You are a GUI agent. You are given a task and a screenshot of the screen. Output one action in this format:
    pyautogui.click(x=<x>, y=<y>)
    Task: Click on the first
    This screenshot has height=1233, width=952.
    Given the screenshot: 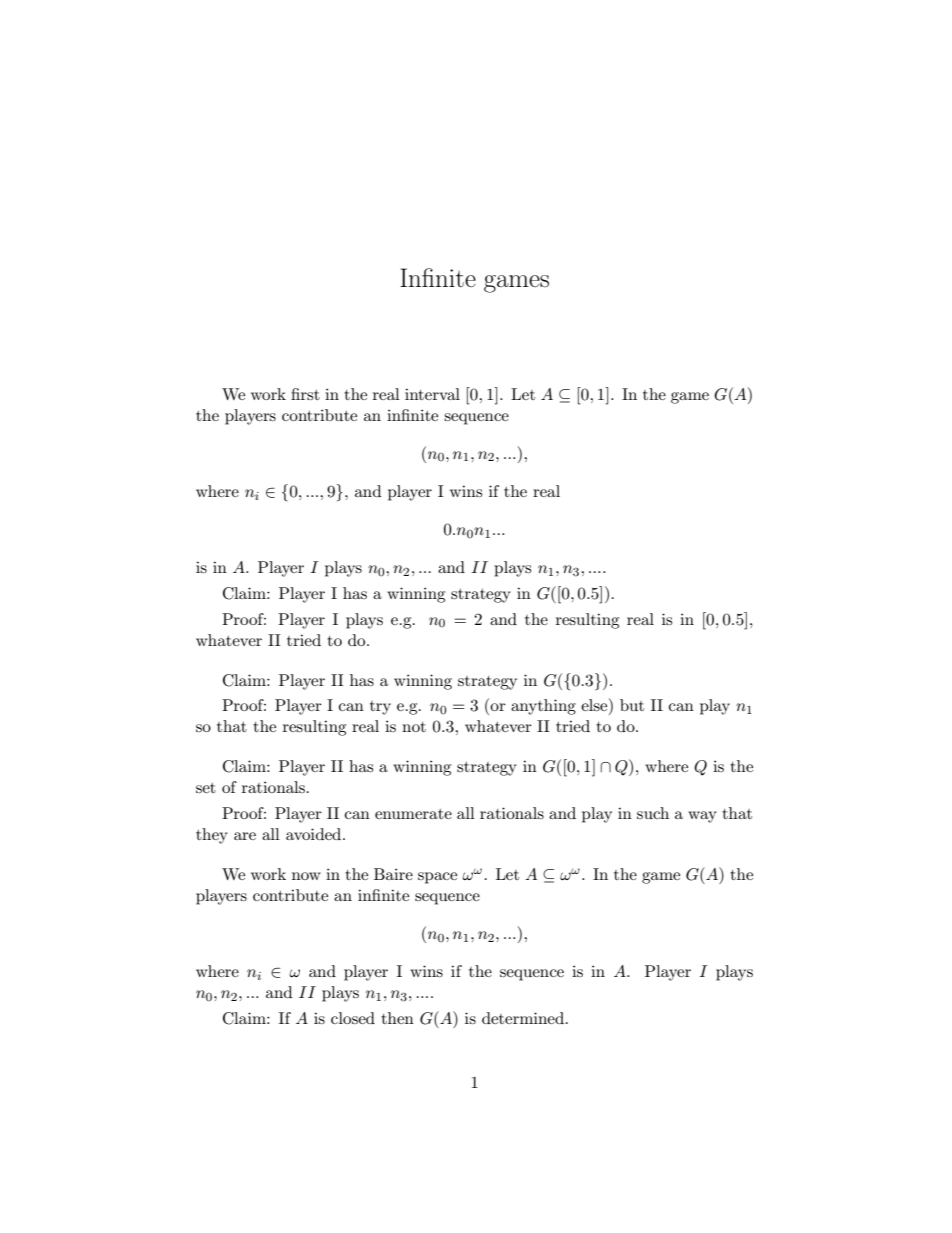 What is the action you would take?
    pyautogui.click(x=305, y=394)
